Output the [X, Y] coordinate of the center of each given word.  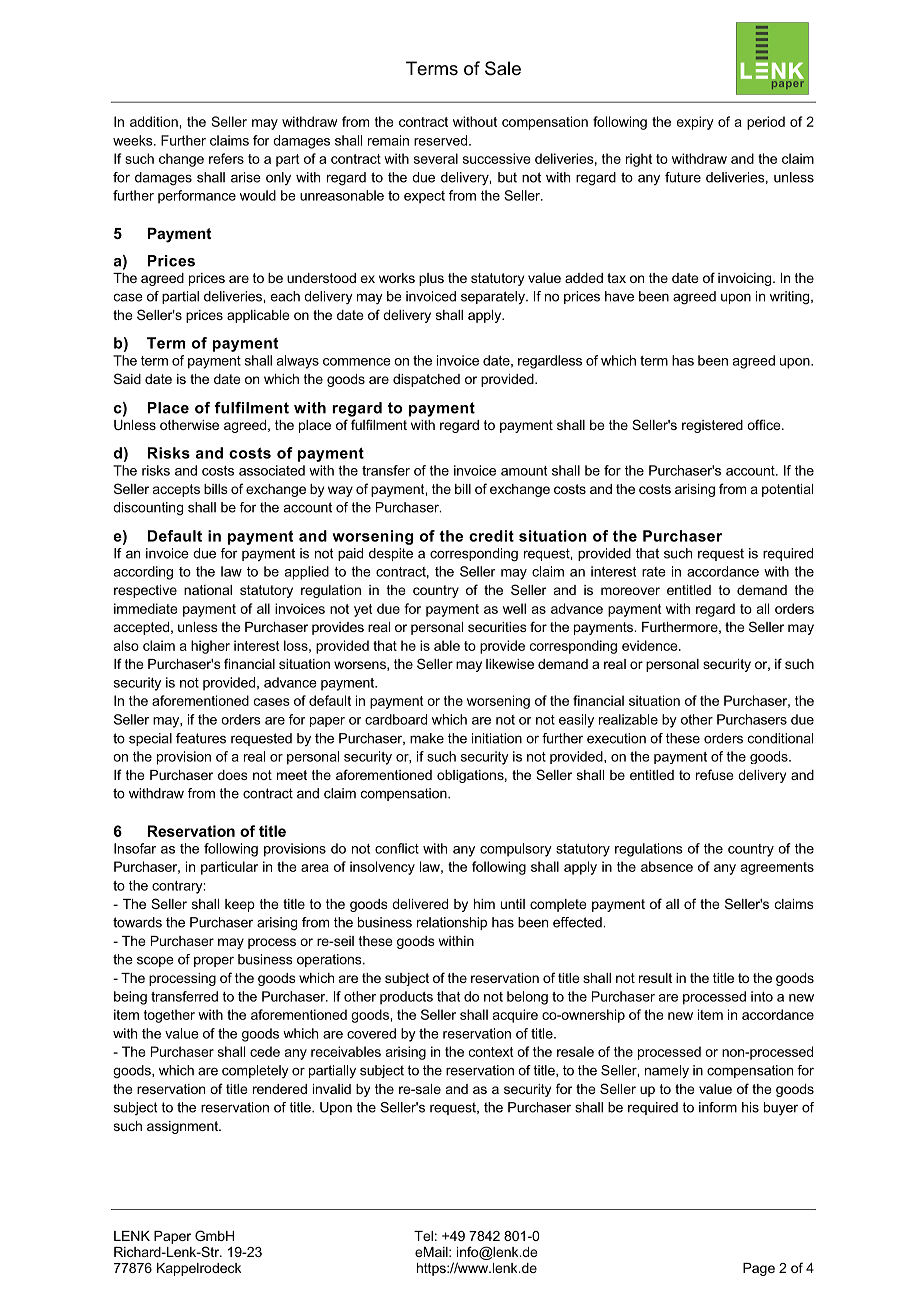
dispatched [426, 380]
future [683, 177]
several [436, 158]
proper [214, 961]
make [427, 738]
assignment [183, 1127]
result [655, 978]
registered [712, 426]
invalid [332, 1089]
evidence [651, 645]
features [201, 738]
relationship [452, 923]
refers [226, 158]
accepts [176, 490]
